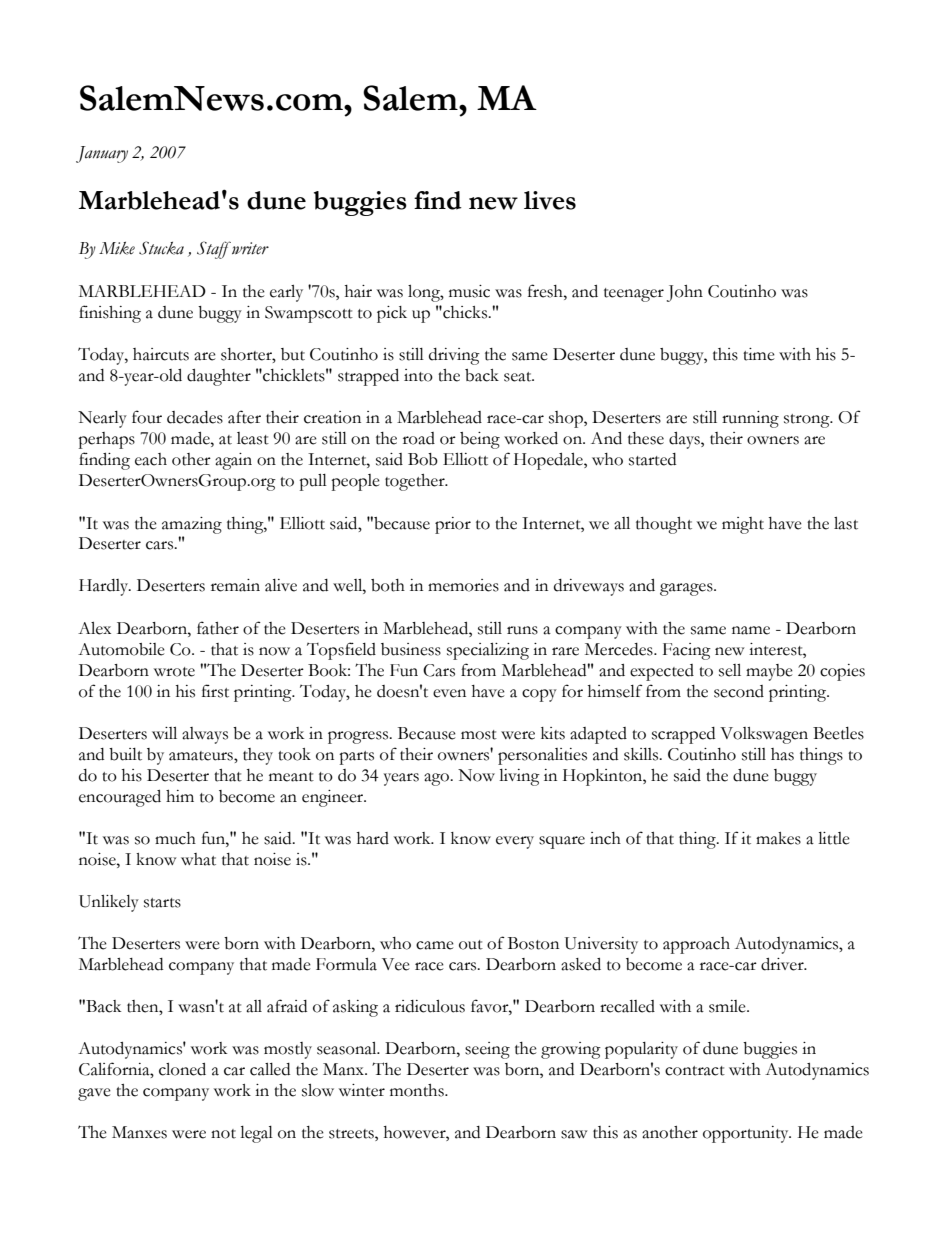 Image resolution: width=952 pixels, height=1233 pixels. I want to click on John, so click(685, 293).
